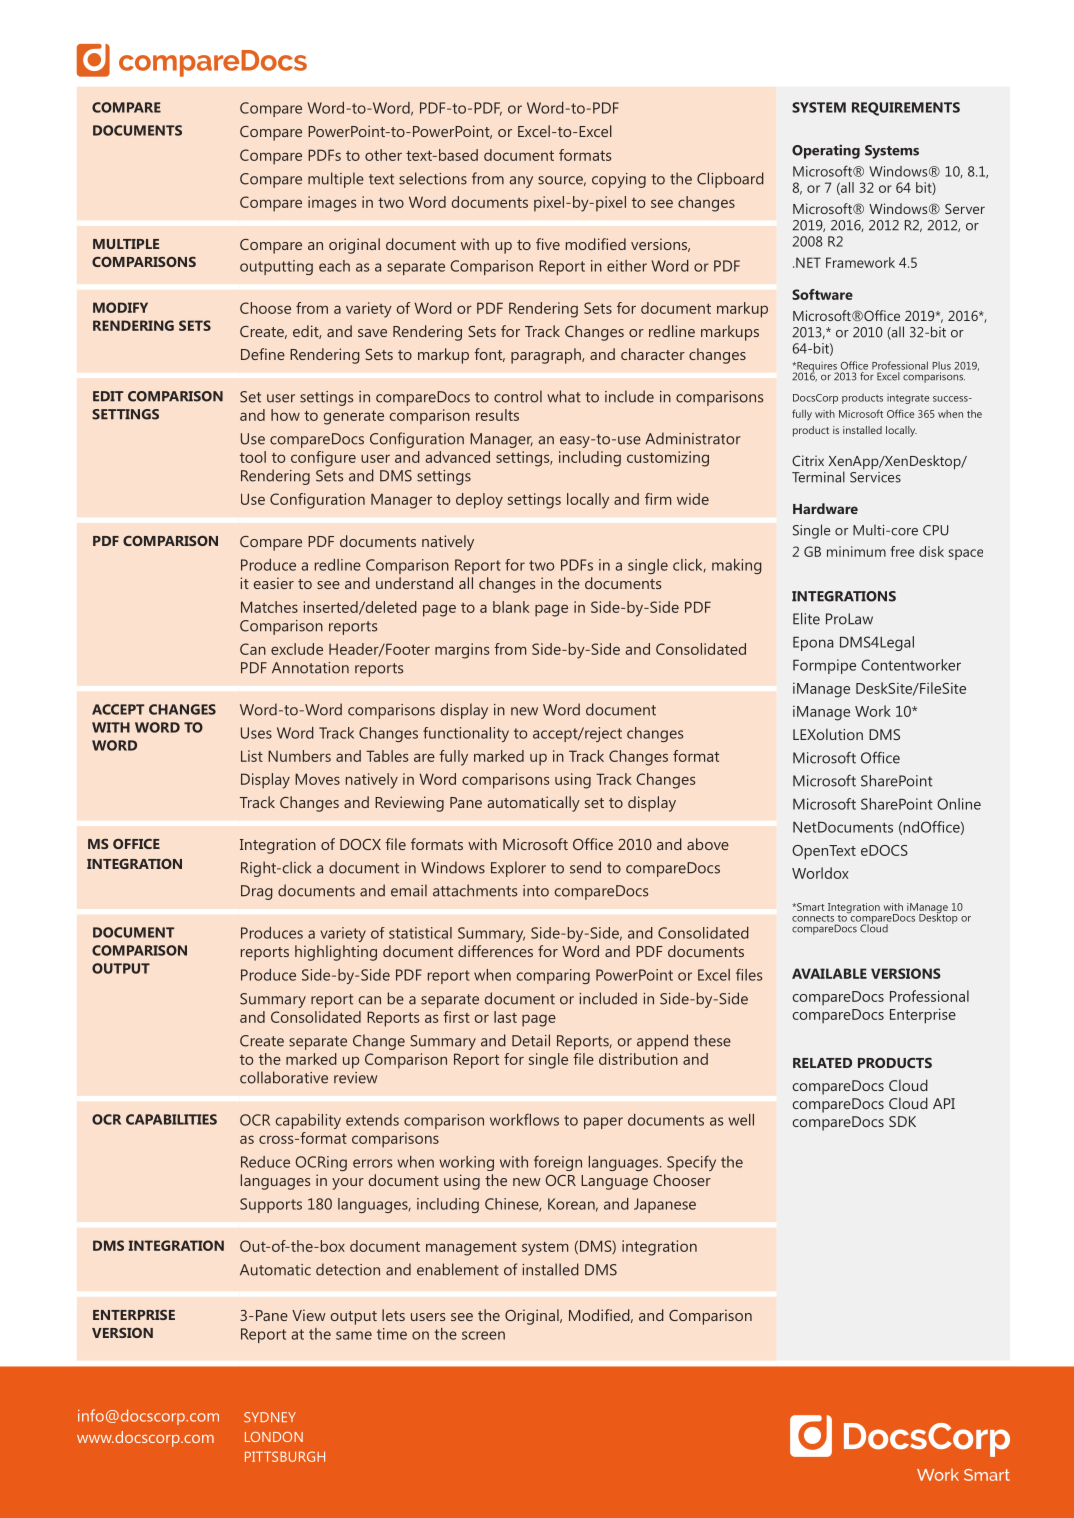 Image resolution: width=1074 pixels, height=1518 pixels. Describe the element at coordinates (521, 182) in the screenshot. I see `any` at that location.
